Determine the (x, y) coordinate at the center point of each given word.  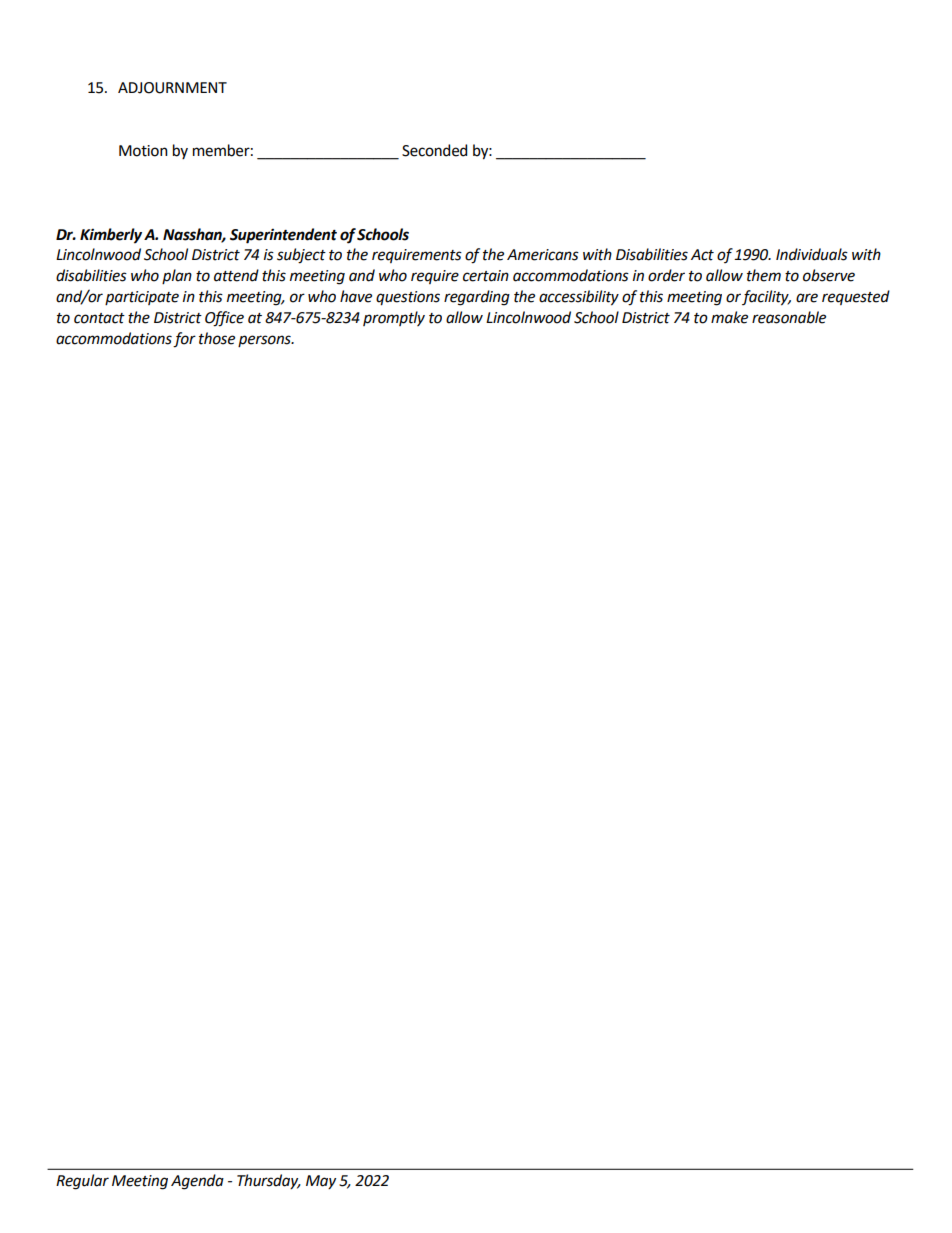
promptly (394, 318)
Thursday (269, 1181)
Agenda (197, 1182)
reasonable (789, 317)
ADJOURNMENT (172, 88)
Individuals (812, 254)
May (321, 1182)
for (184, 340)
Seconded (434, 150)
